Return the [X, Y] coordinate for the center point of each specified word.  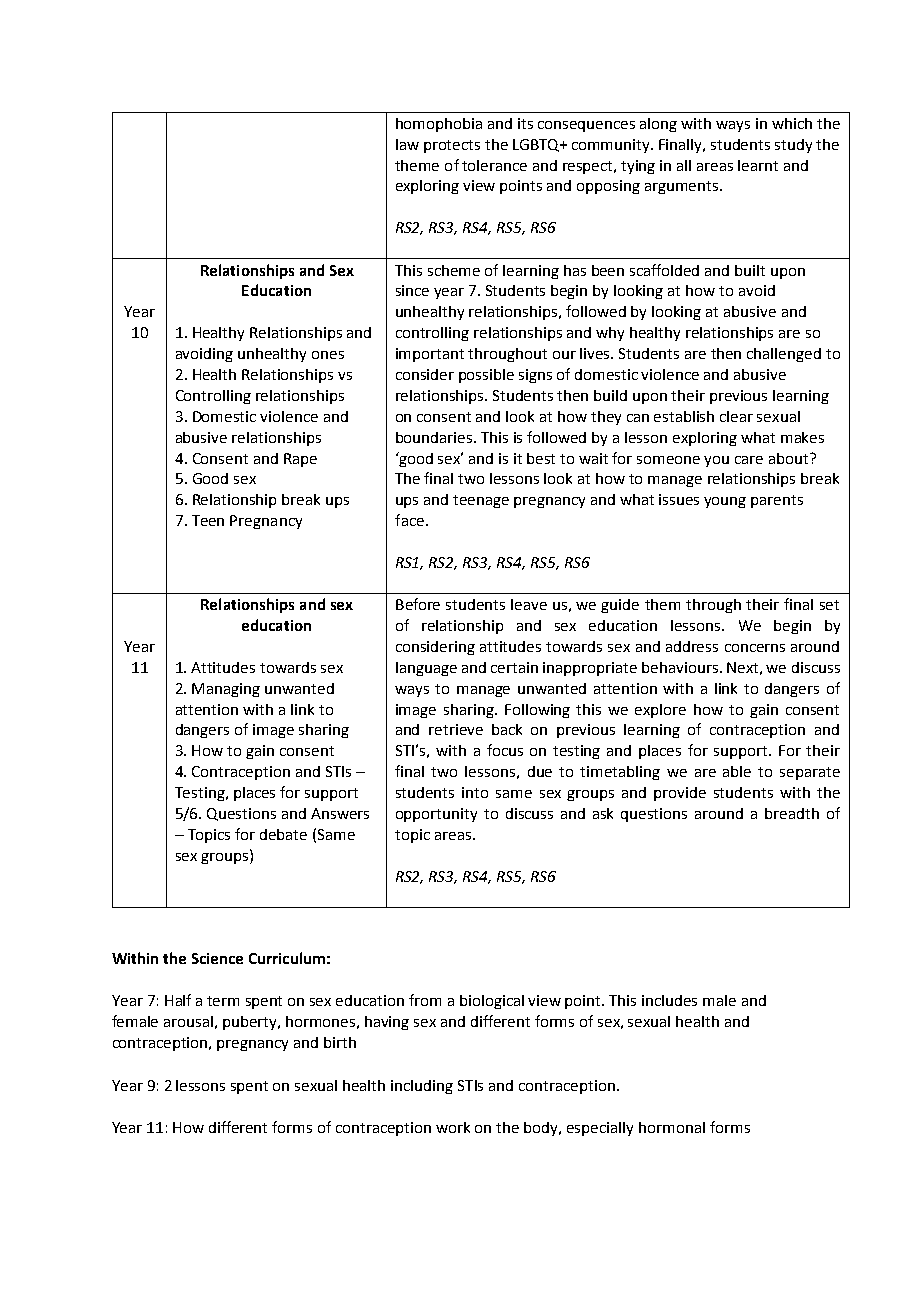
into [475, 792]
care [749, 460]
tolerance [494, 165]
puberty [251, 1023]
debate [283, 834]
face [409, 520]
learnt [758, 165]
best [541, 458]
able [737, 771]
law [407, 144]
